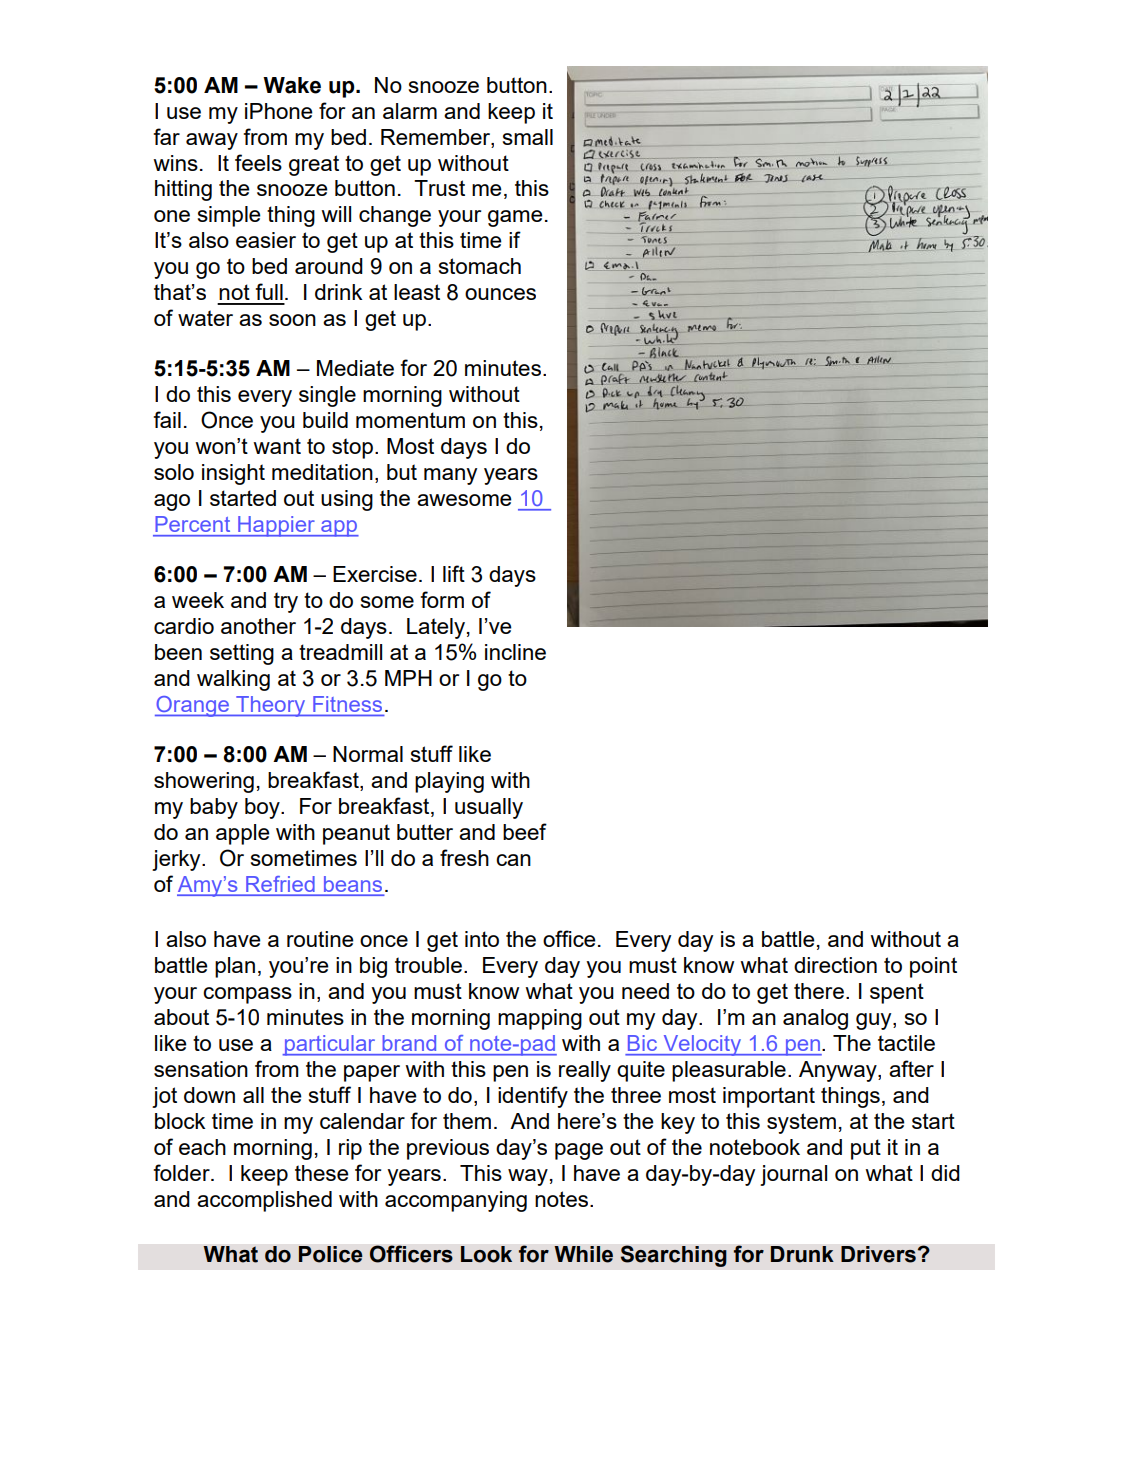 This image has height=1468, width=1134. What do you see at coordinates (583, 1254) in the image?
I see `While` at bounding box center [583, 1254].
